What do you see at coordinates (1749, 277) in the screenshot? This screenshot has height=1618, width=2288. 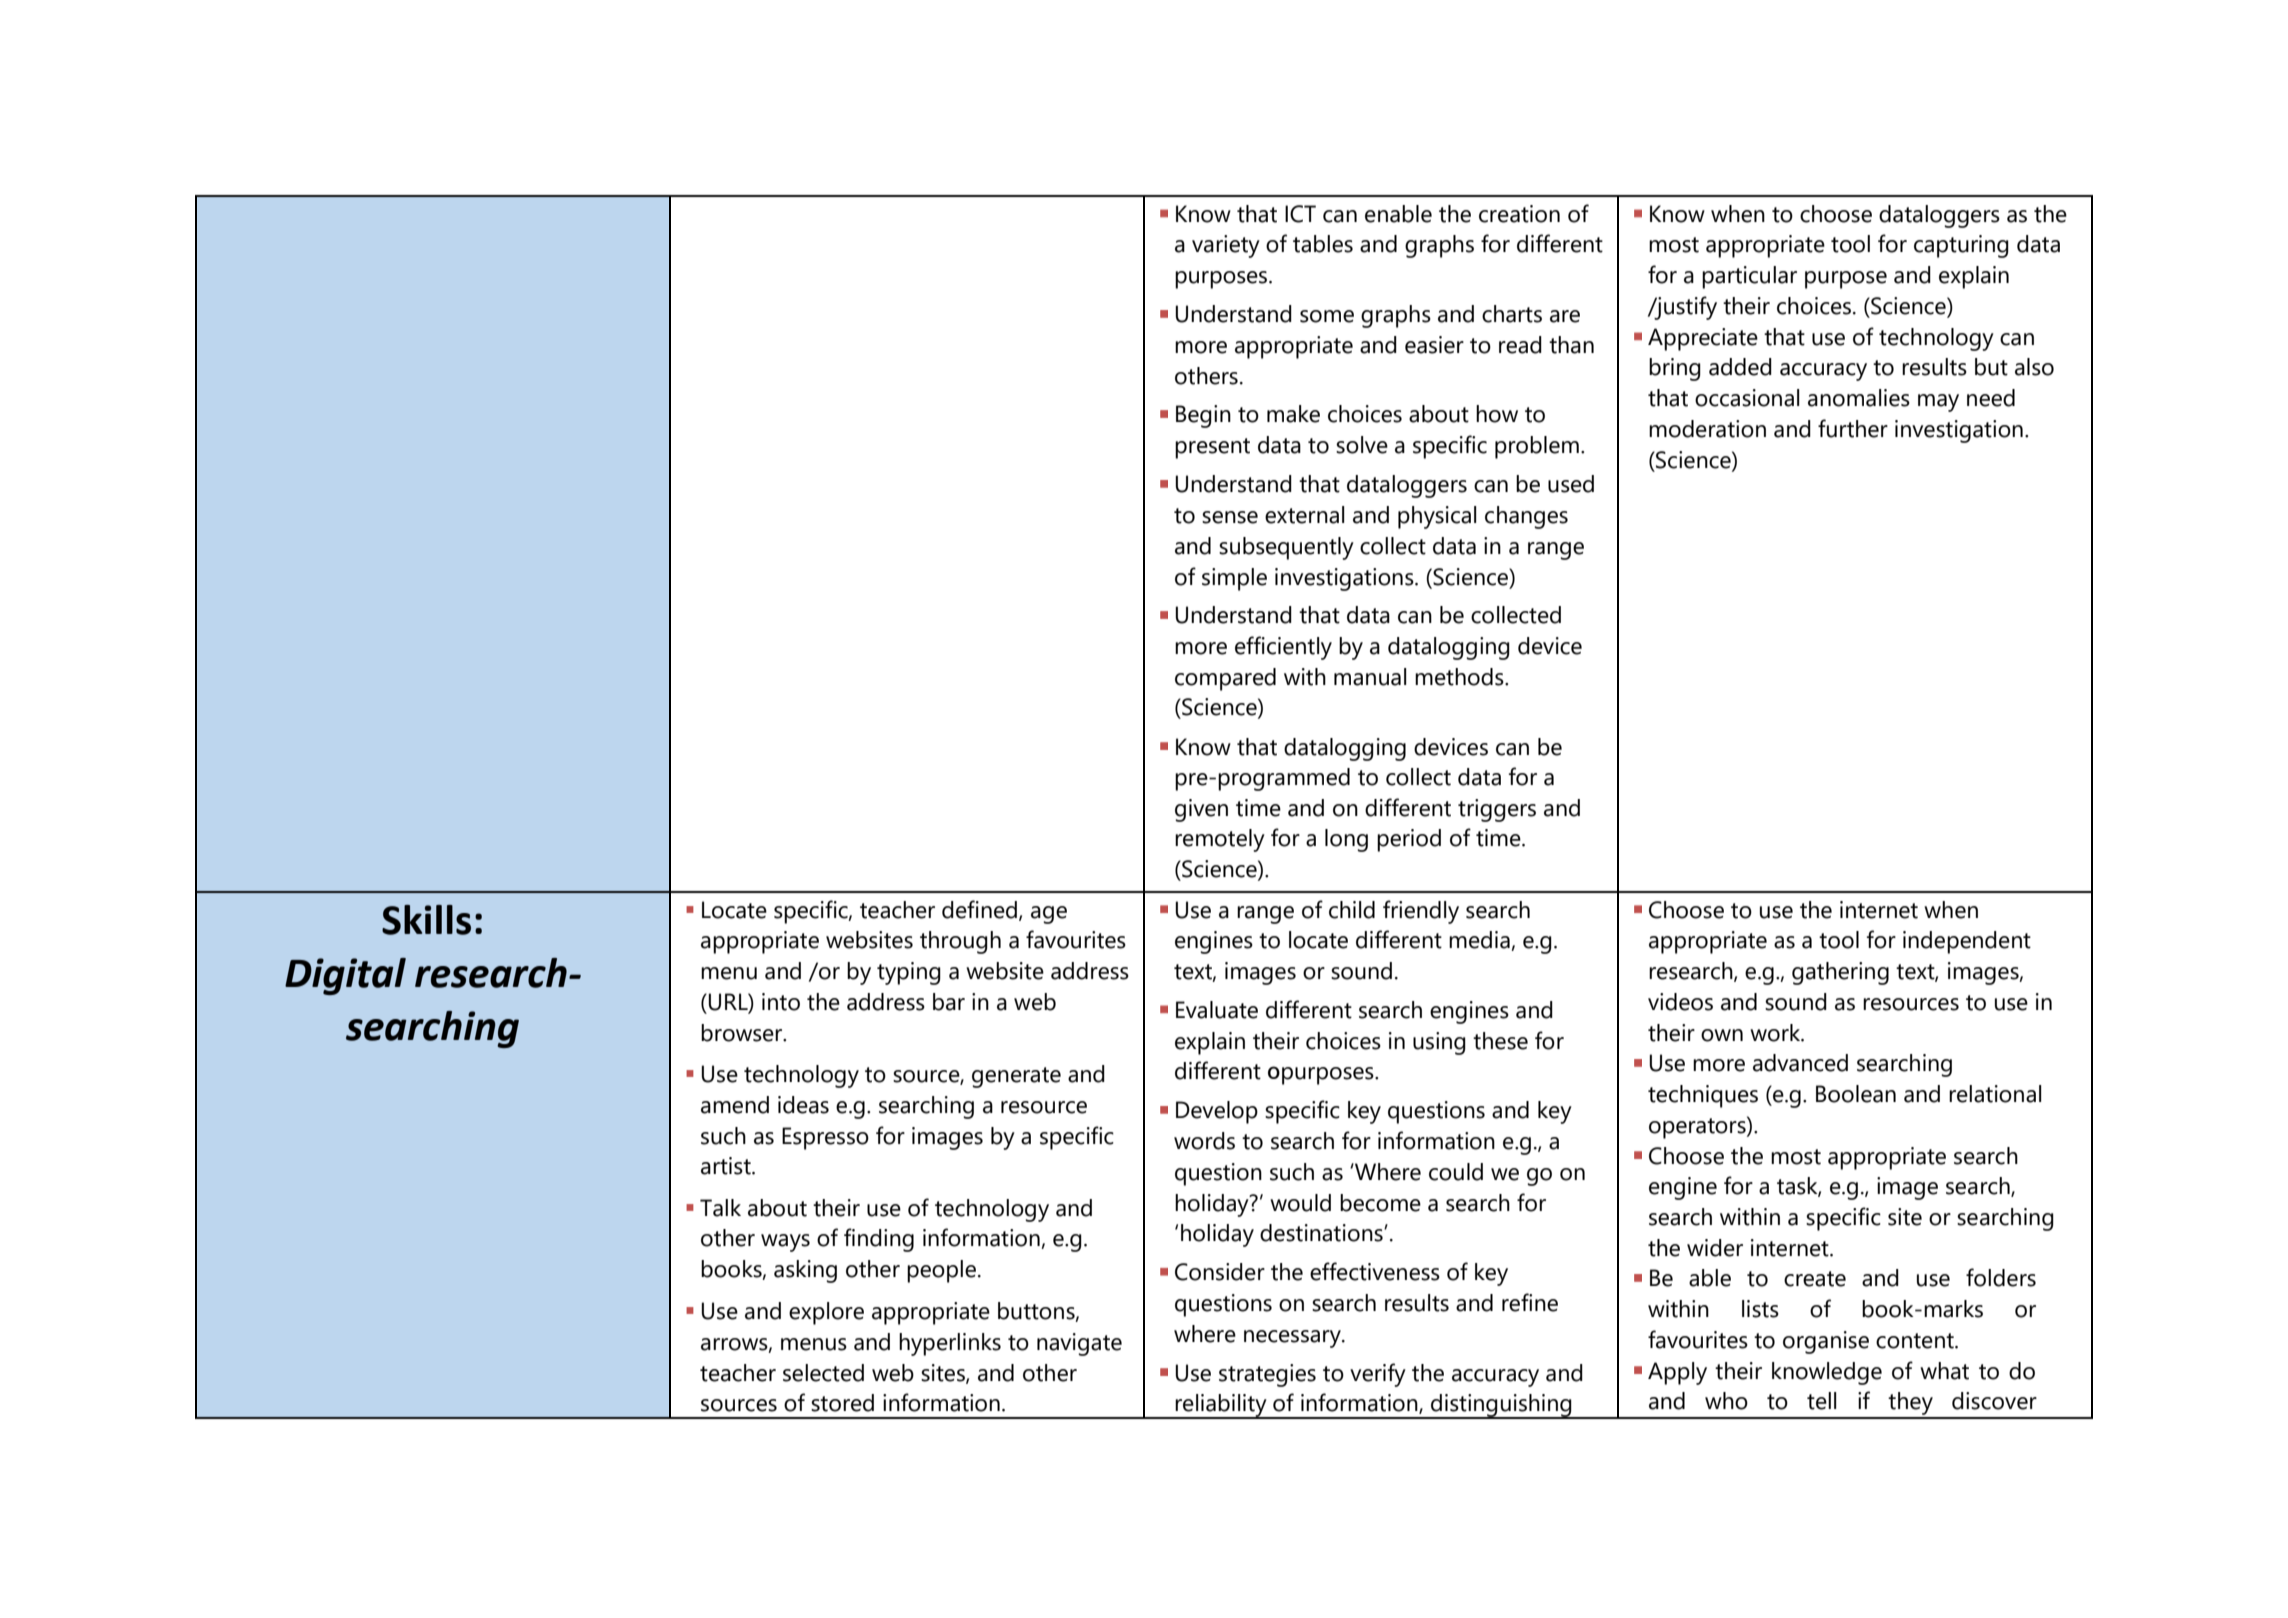 I see `particular` at bounding box center [1749, 277].
